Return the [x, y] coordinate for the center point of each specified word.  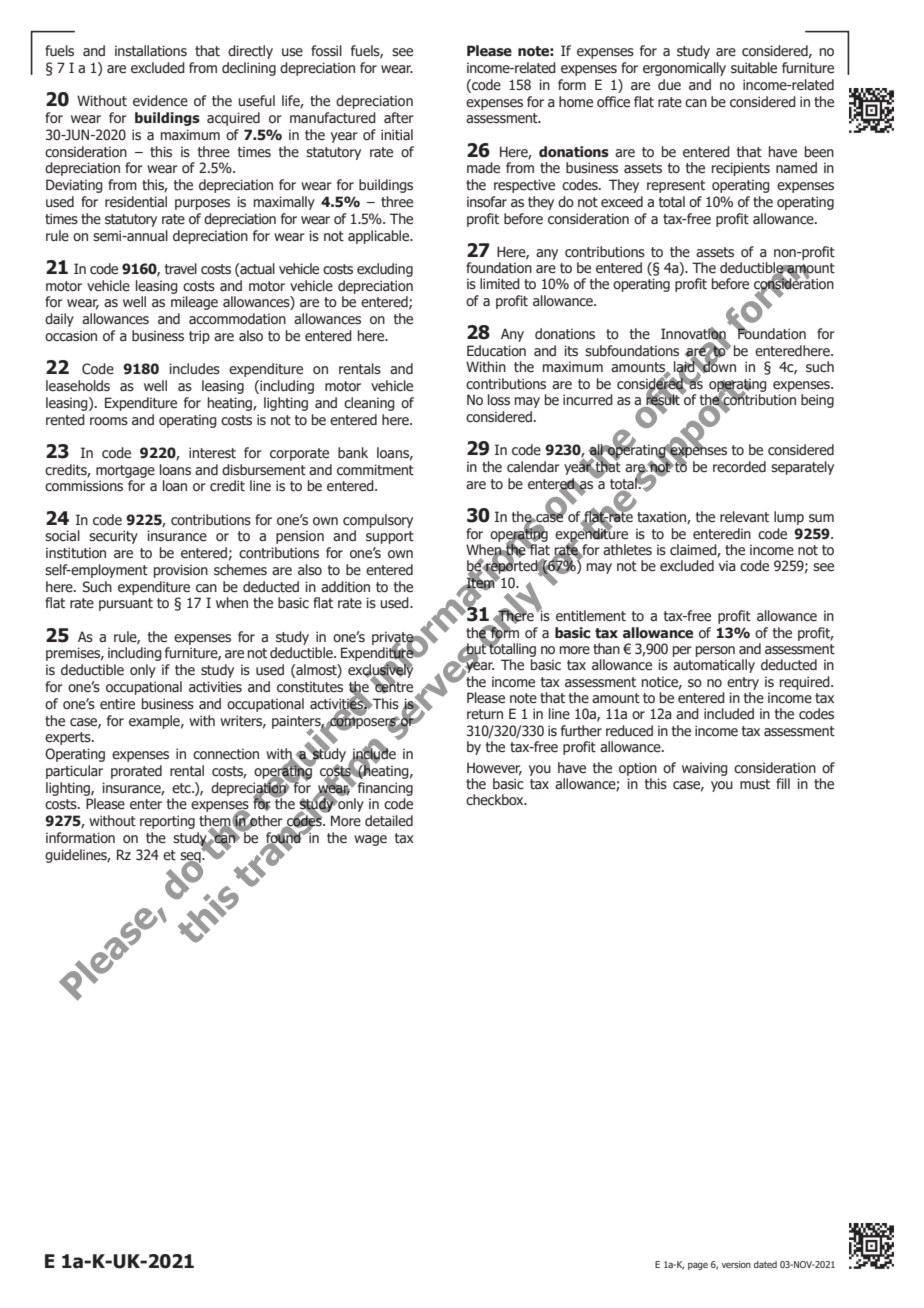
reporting [167, 822]
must [755, 784]
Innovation [694, 334]
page [698, 1266]
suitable [754, 68]
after [399, 118]
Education [496, 351]
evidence [160, 101]
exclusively [380, 671]
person [715, 651]
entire [117, 704]
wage [370, 840]
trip [199, 337]
